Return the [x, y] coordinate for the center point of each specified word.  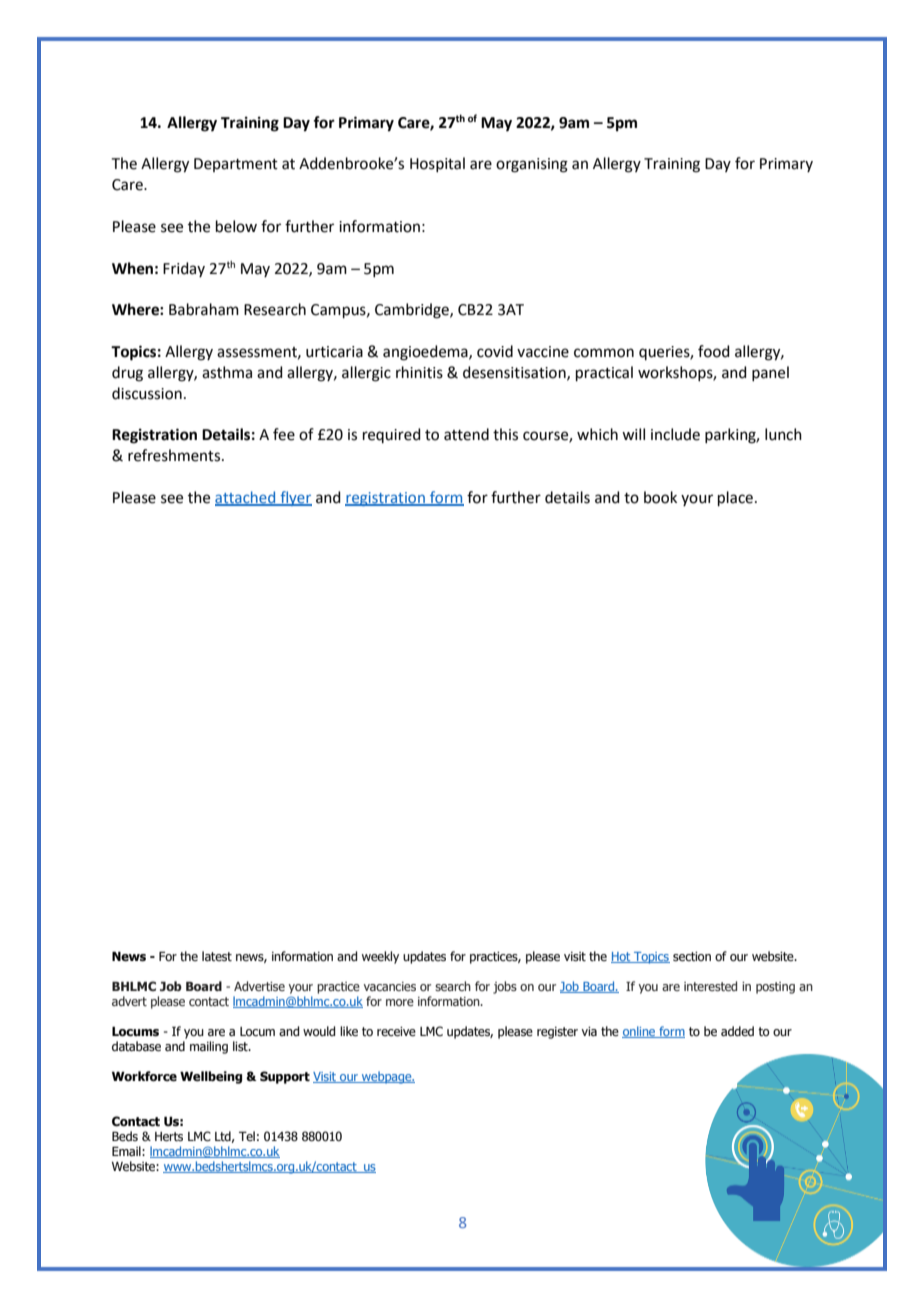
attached [246, 498]
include [675, 434]
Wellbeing [211, 1077]
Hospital [437, 164]
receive [396, 1031]
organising [532, 165]
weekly [380, 957]
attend [466, 434]
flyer [295, 498]
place [737, 498]
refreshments [175, 455]
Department [236, 165]
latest [217, 956]
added [737, 1031]
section [692, 956]
